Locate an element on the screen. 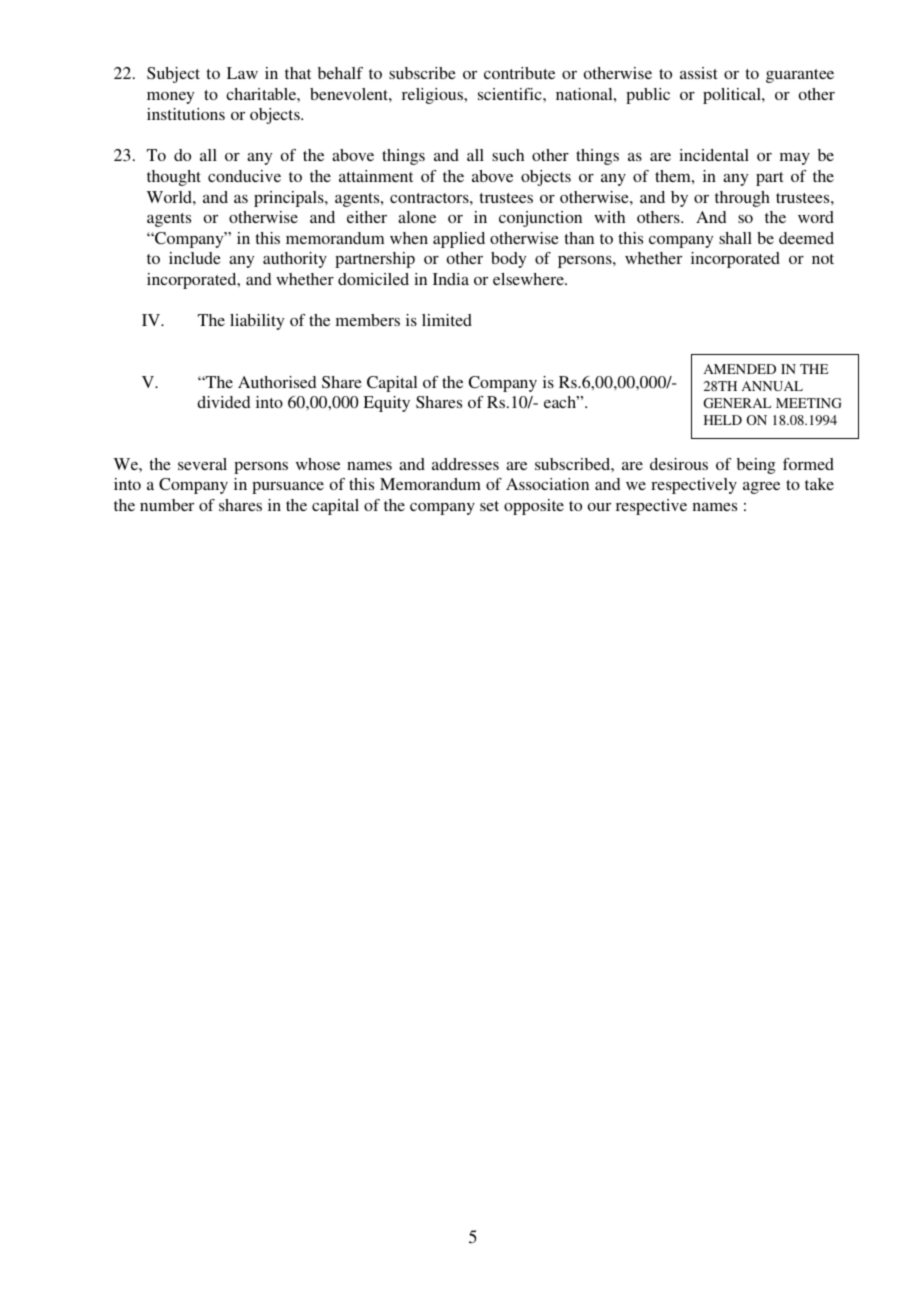  scientific is located at coordinates (511, 94).
